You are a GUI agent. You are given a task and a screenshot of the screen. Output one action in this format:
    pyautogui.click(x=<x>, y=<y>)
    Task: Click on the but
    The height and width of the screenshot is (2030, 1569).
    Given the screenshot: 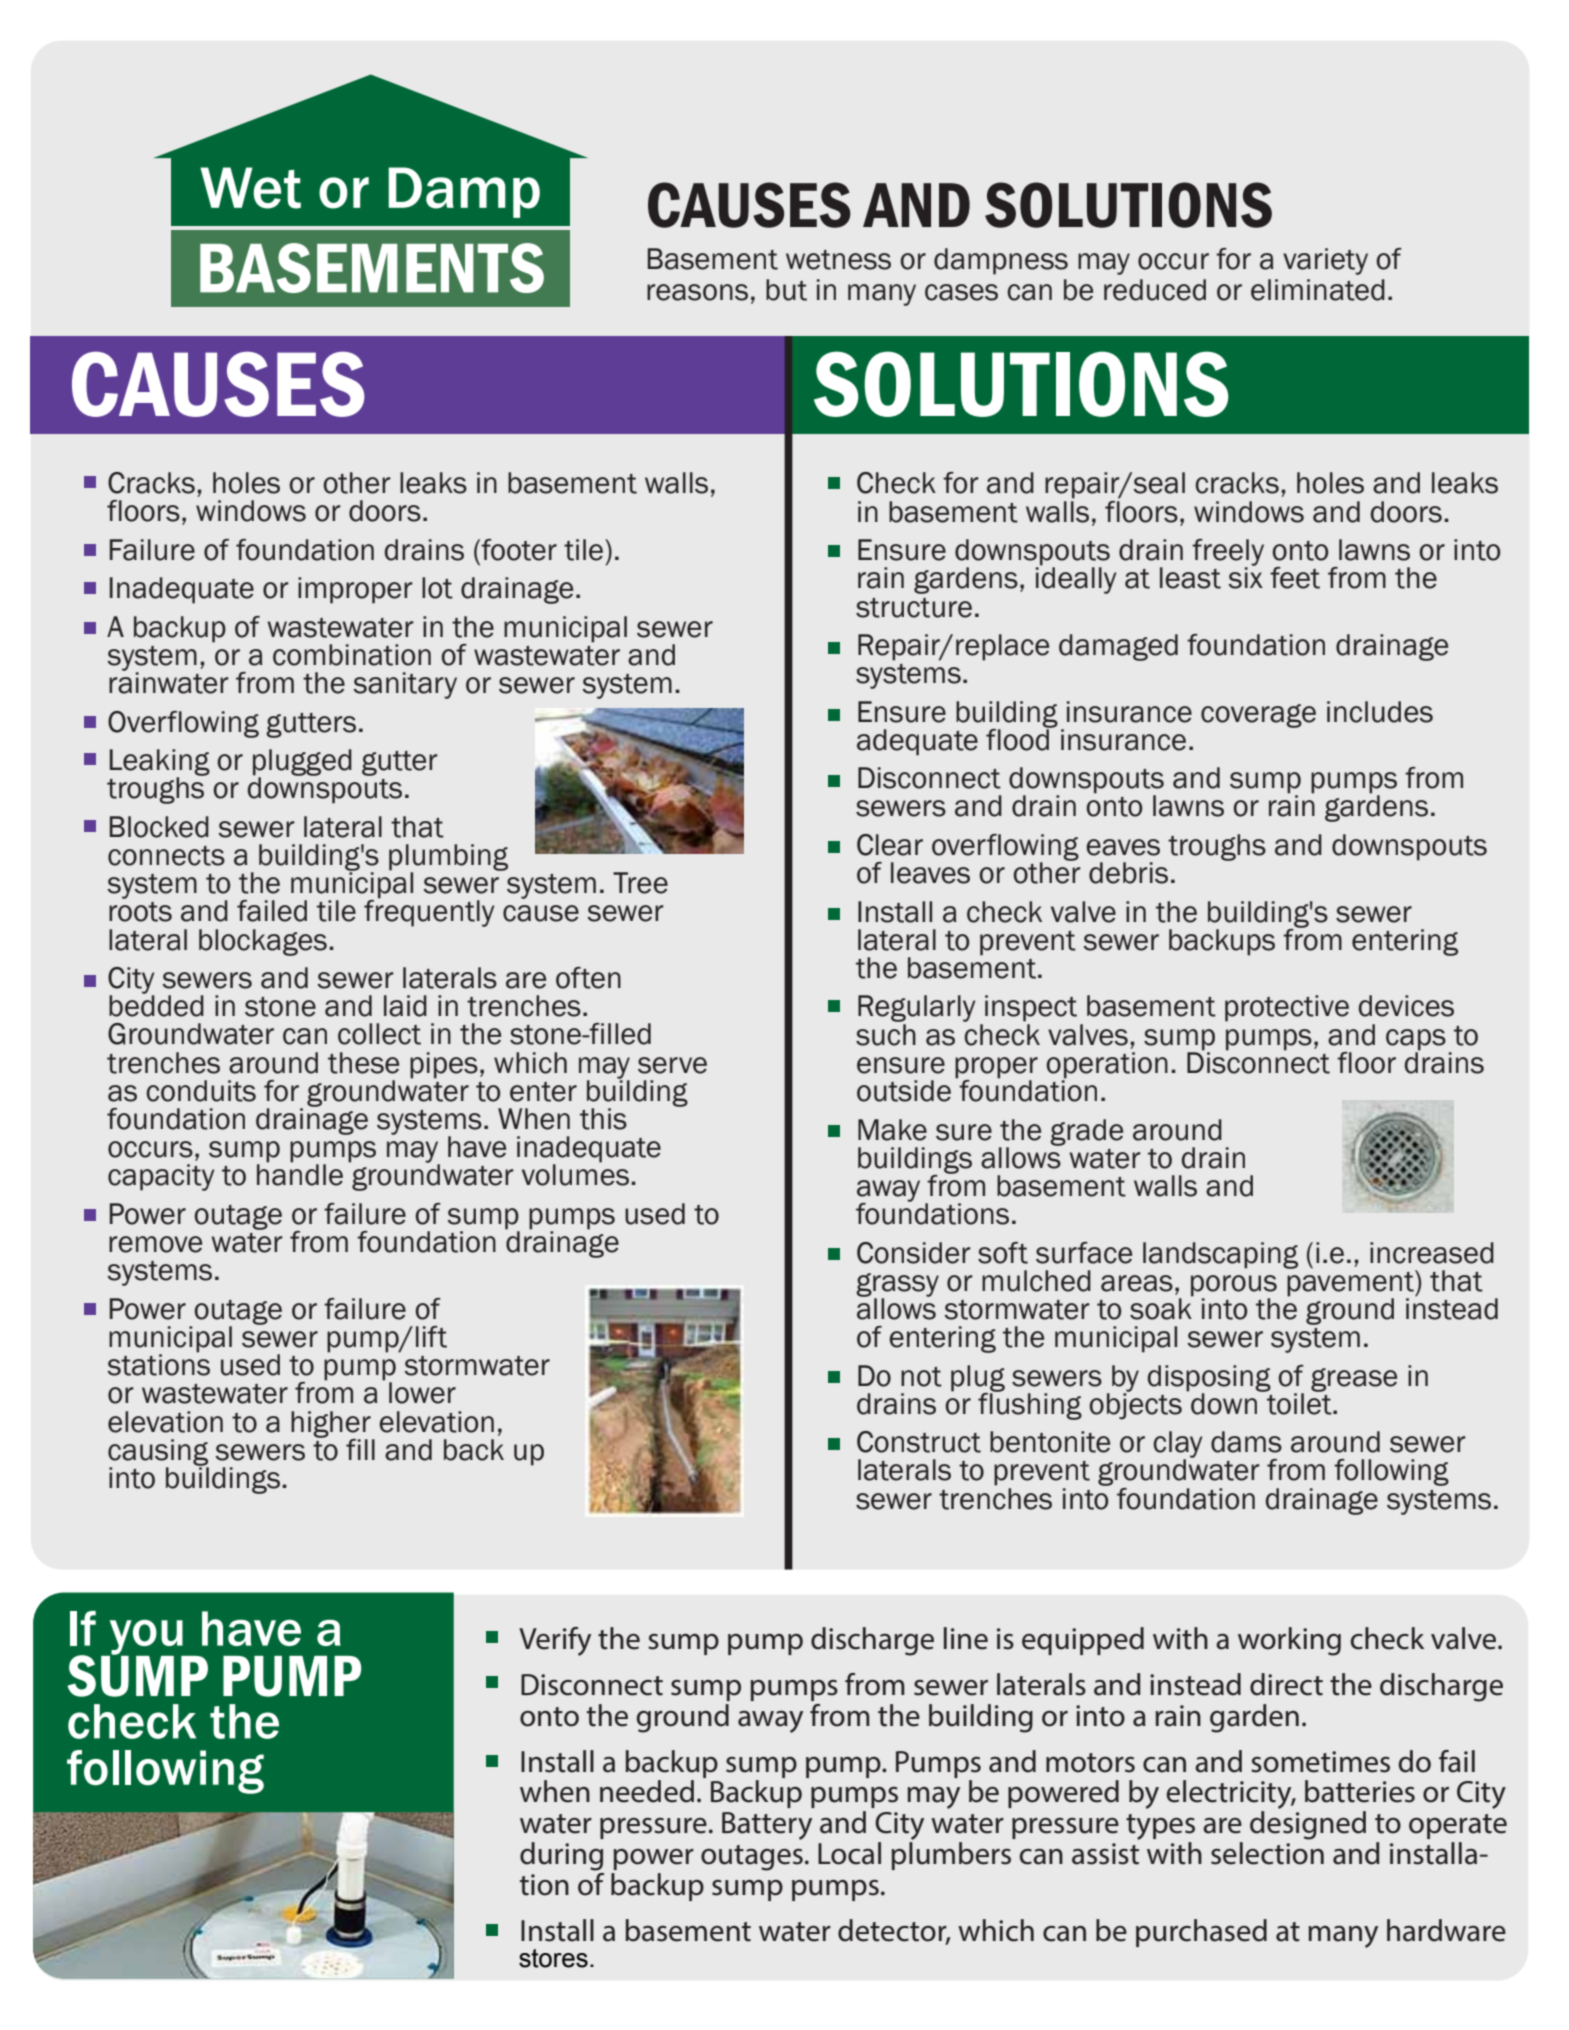 What is the action you would take?
    pyautogui.click(x=786, y=290)
